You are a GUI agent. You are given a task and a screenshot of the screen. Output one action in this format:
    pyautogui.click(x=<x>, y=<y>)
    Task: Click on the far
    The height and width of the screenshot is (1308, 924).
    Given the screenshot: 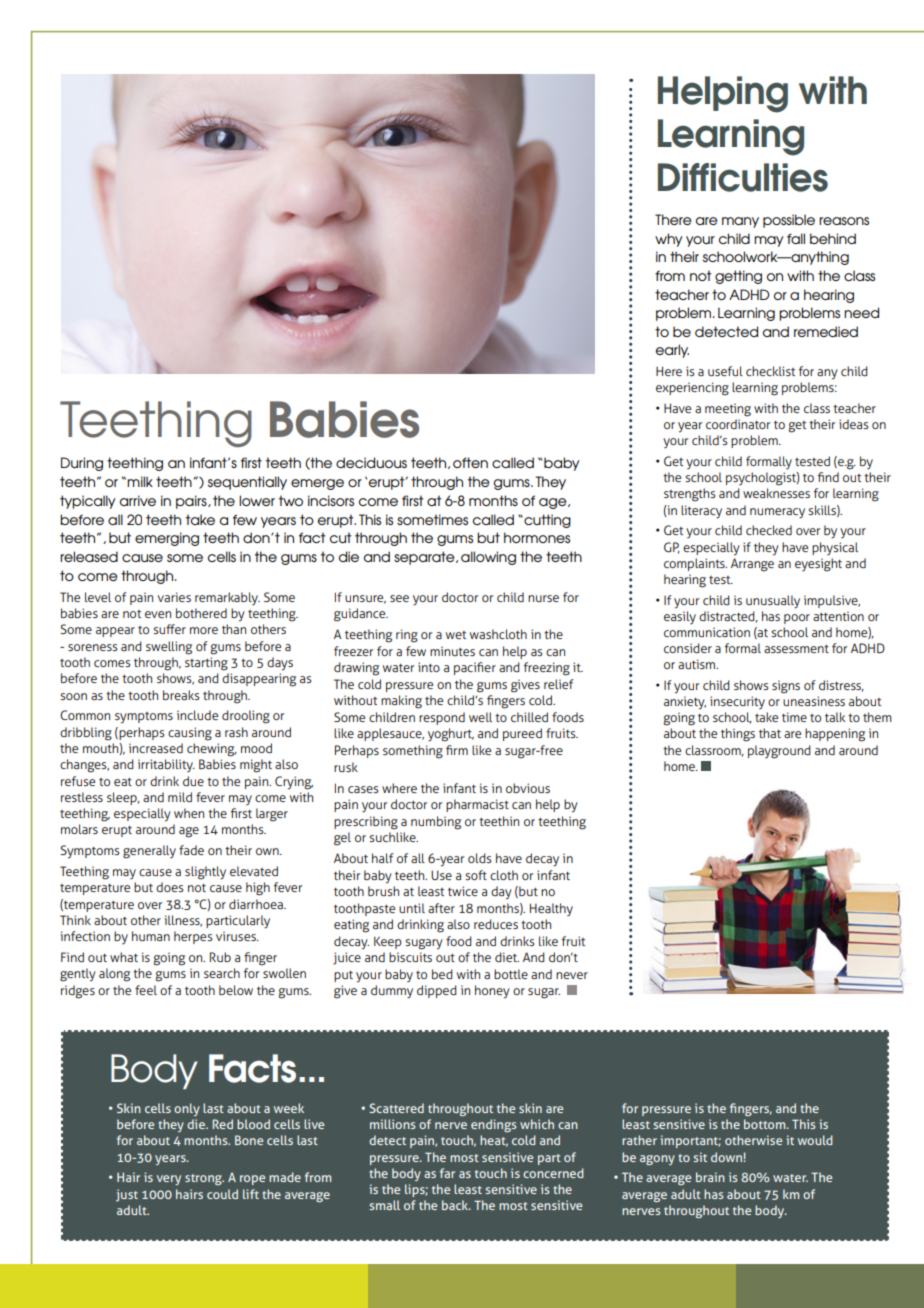 What is the action you would take?
    pyautogui.click(x=447, y=1173)
